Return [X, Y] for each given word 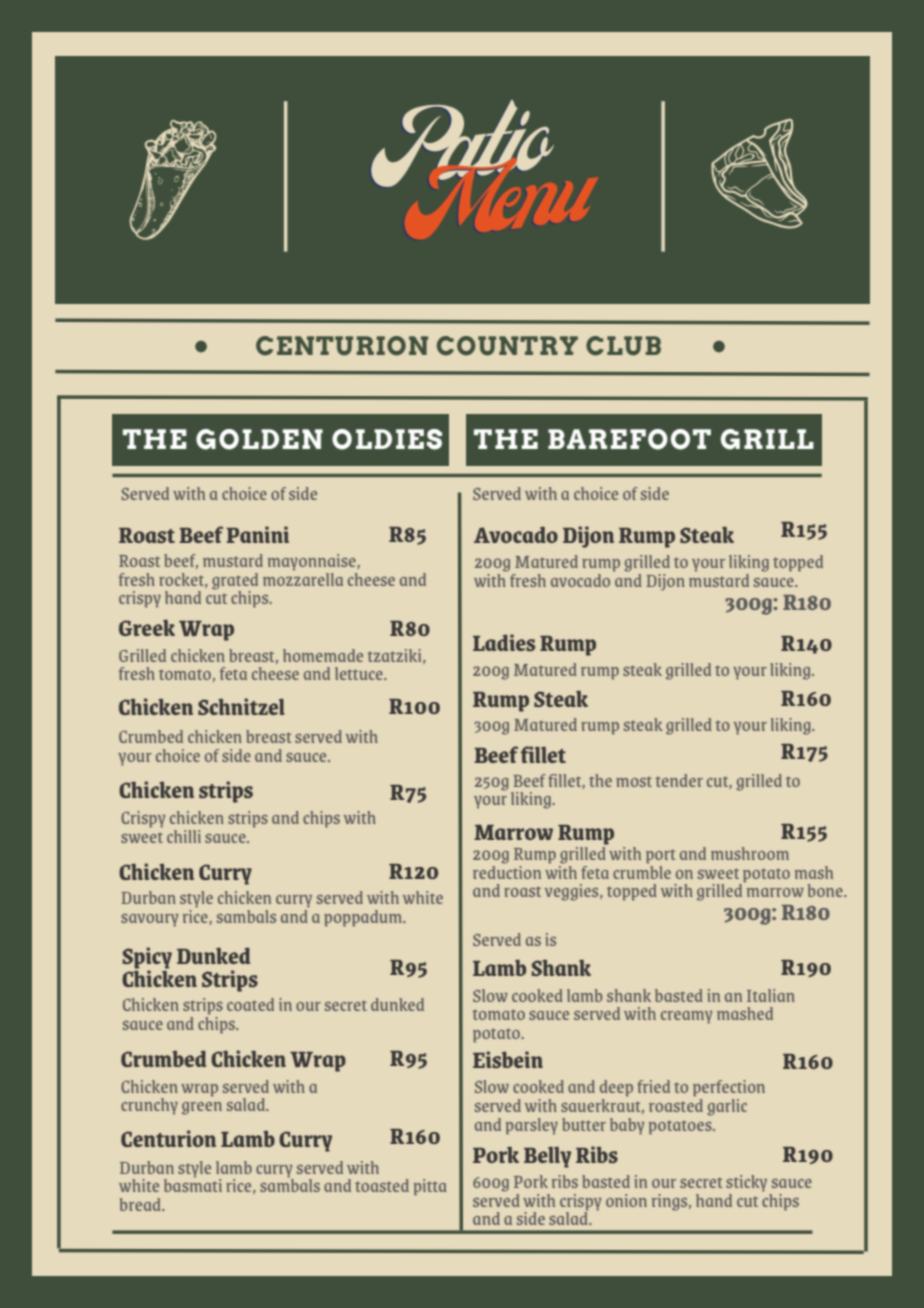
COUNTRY [507, 346]
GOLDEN [259, 439]
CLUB [623, 346]
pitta [430, 1187]
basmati [193, 1184]
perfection [729, 1090]
